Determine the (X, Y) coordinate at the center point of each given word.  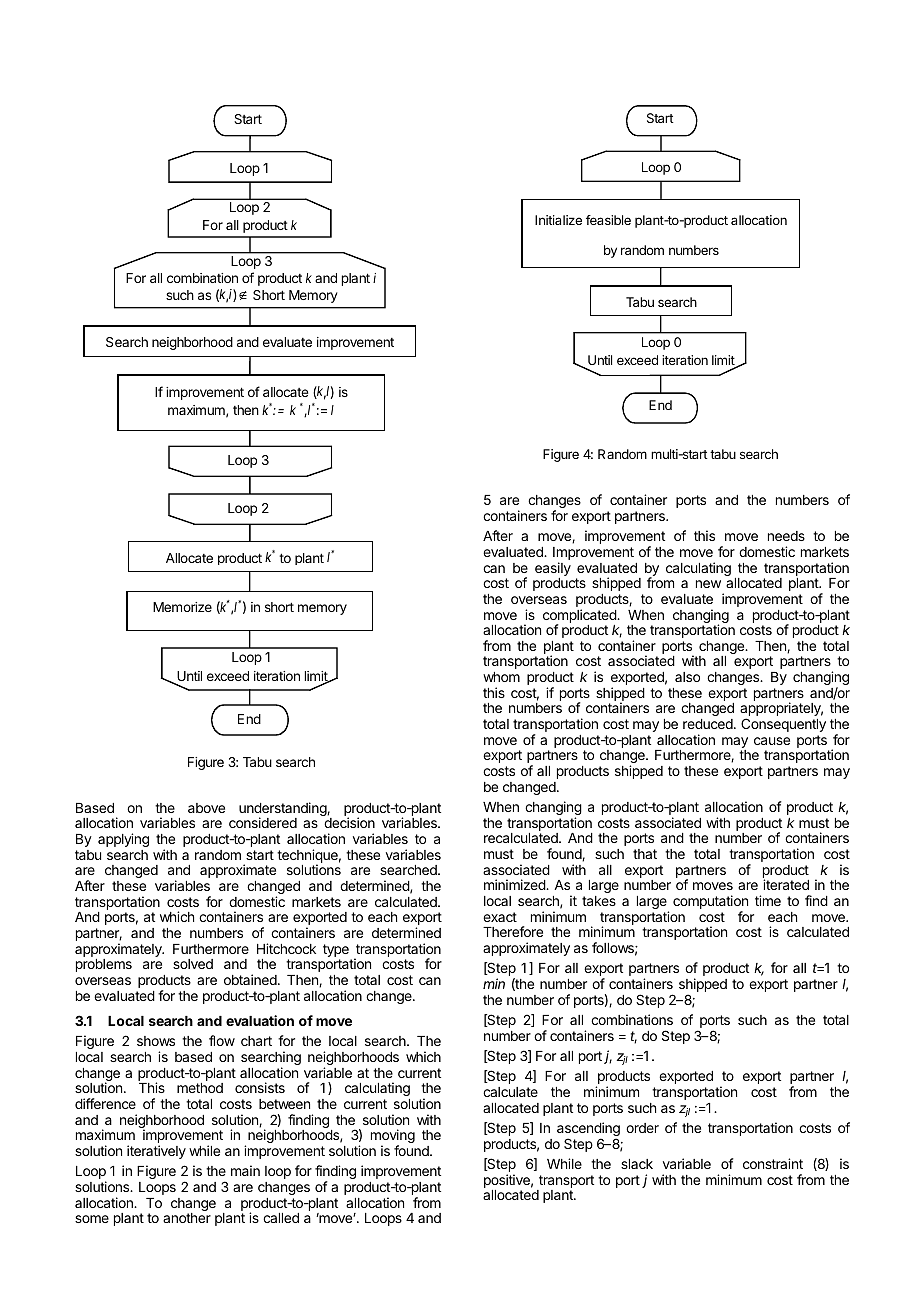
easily (553, 569)
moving (393, 1137)
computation (710, 903)
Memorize (182, 607)
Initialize (558, 220)
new (708, 584)
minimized (515, 884)
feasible (608, 220)
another (187, 1218)
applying (123, 840)
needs (786, 536)
